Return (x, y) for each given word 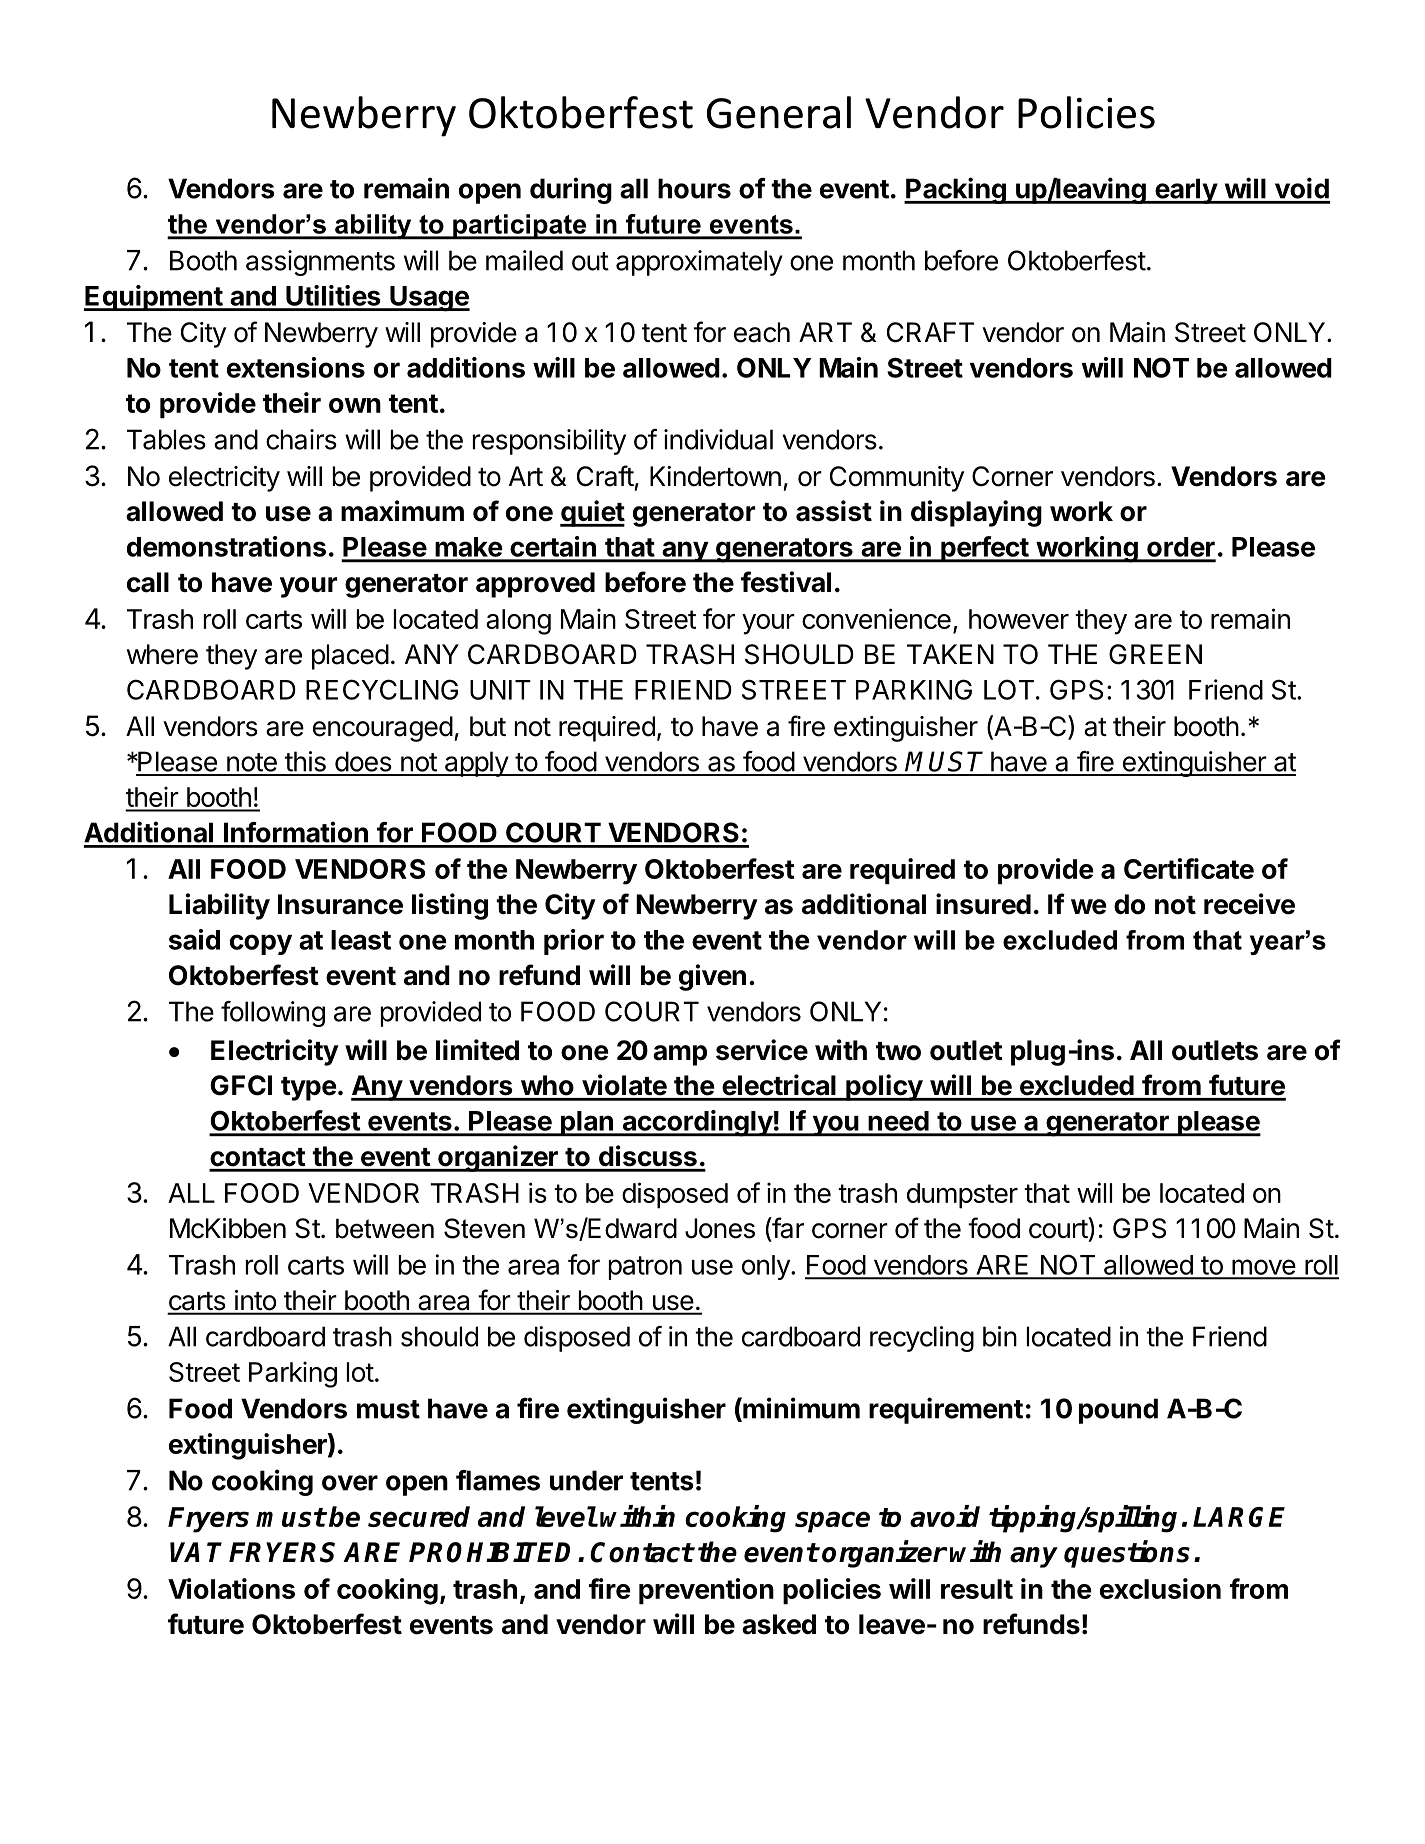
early (1186, 191)
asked (779, 1624)
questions (1127, 1554)
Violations (231, 1588)
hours (694, 188)
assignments (320, 263)
